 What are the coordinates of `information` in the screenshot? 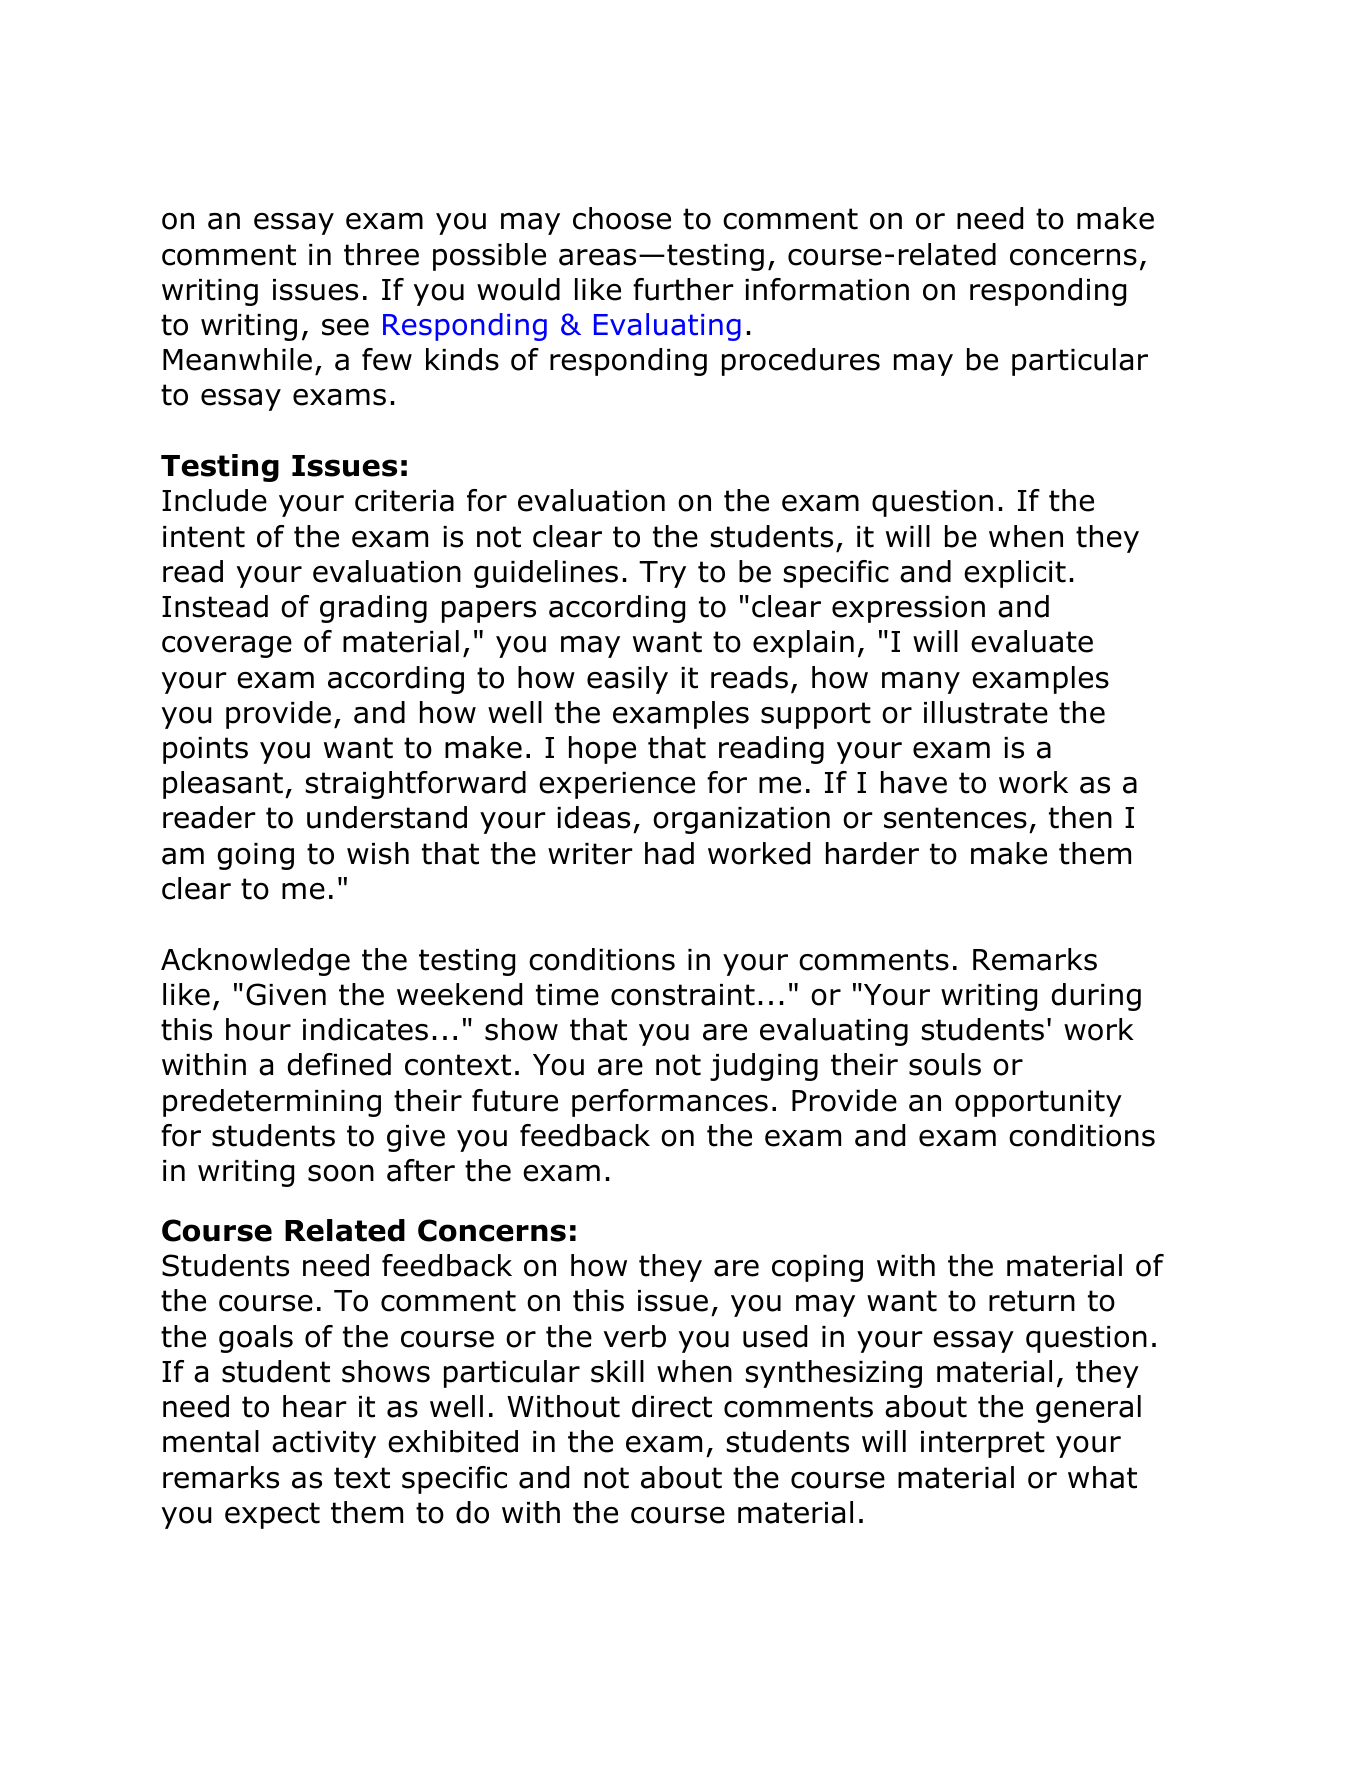 It's located at (827, 289).
